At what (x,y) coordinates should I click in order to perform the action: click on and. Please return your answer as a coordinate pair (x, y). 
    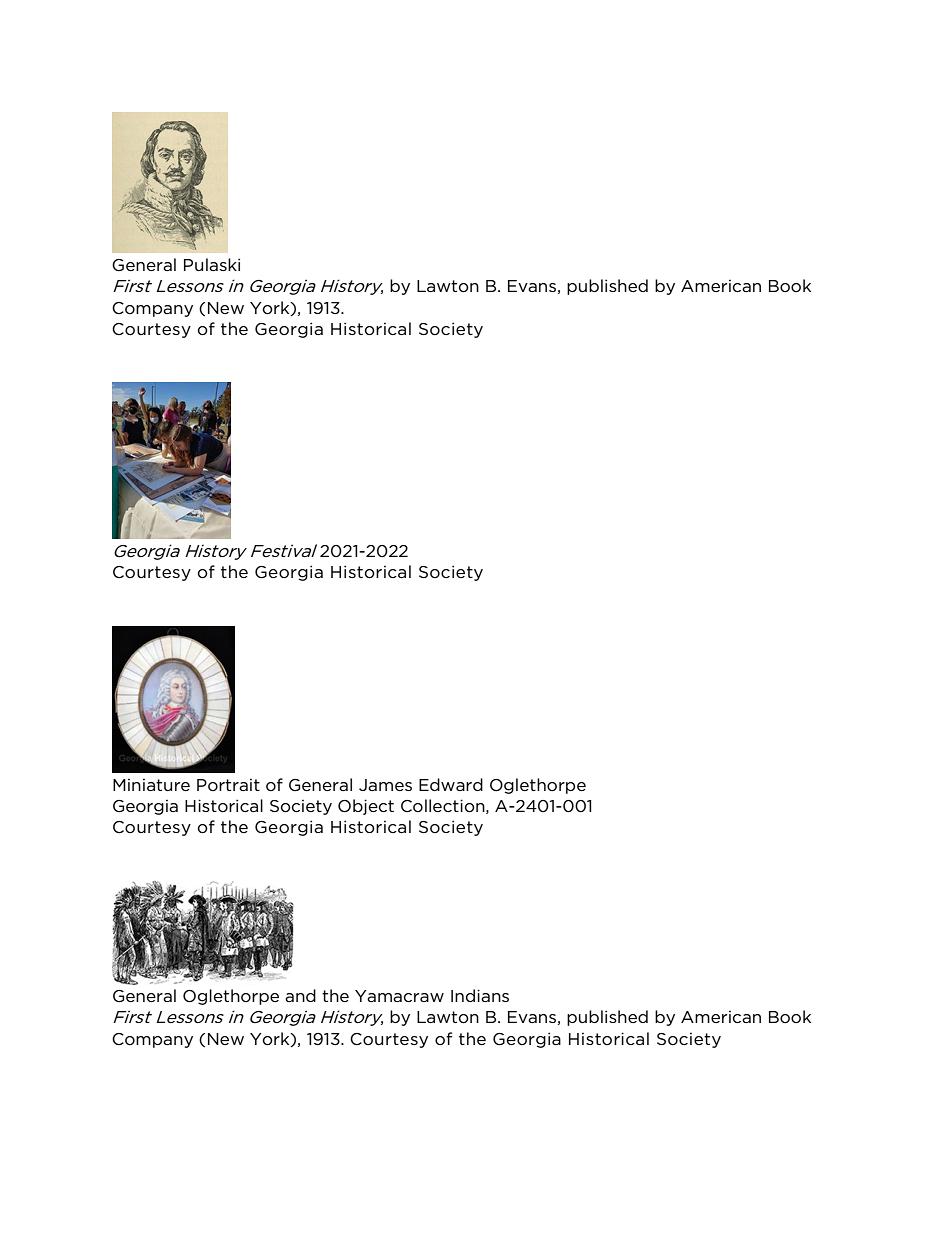
    Looking at the image, I should click on (300, 995).
